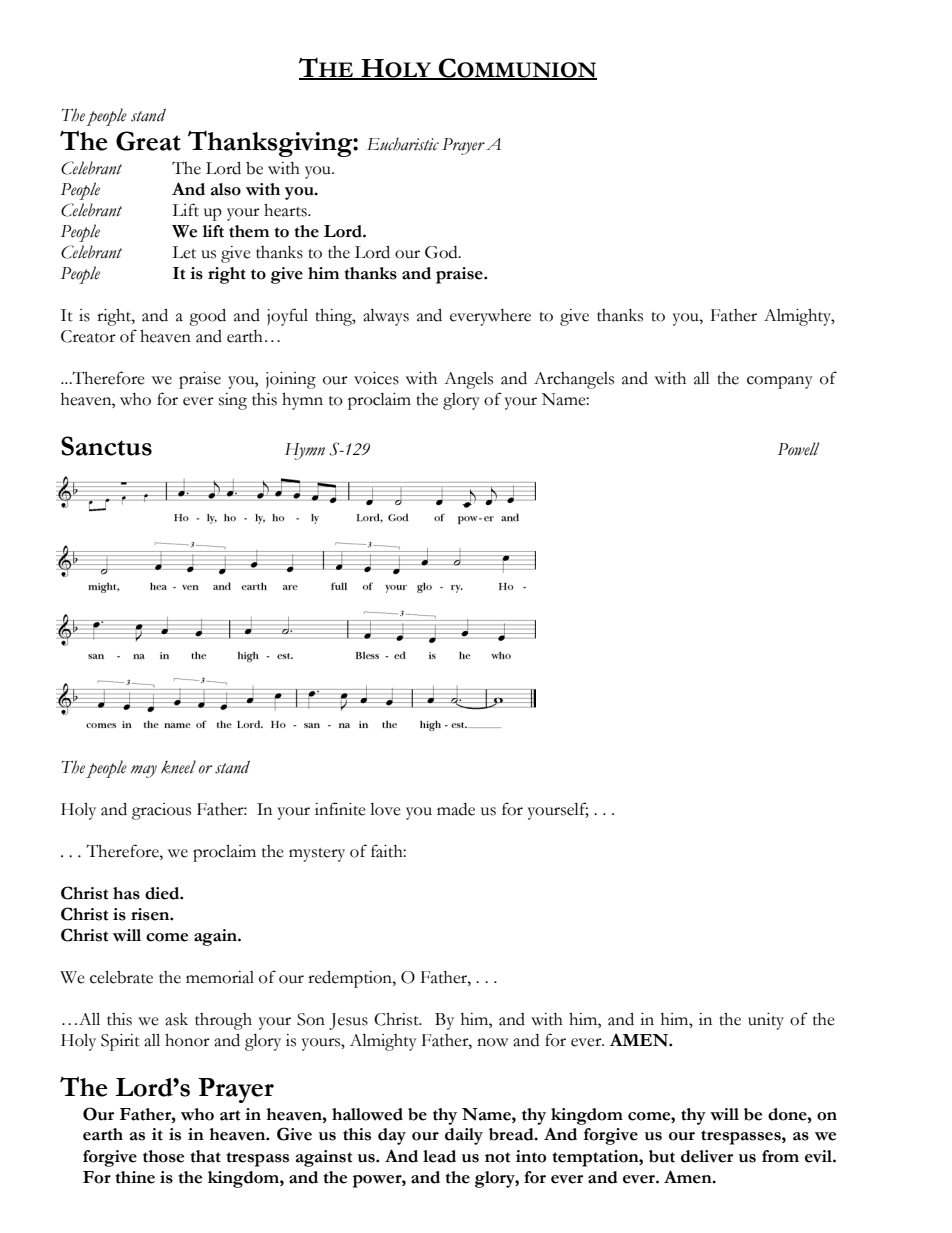 This screenshot has height=1233, width=952. Describe the element at coordinates (799, 449) in the screenshot. I see `Powell` at that location.
